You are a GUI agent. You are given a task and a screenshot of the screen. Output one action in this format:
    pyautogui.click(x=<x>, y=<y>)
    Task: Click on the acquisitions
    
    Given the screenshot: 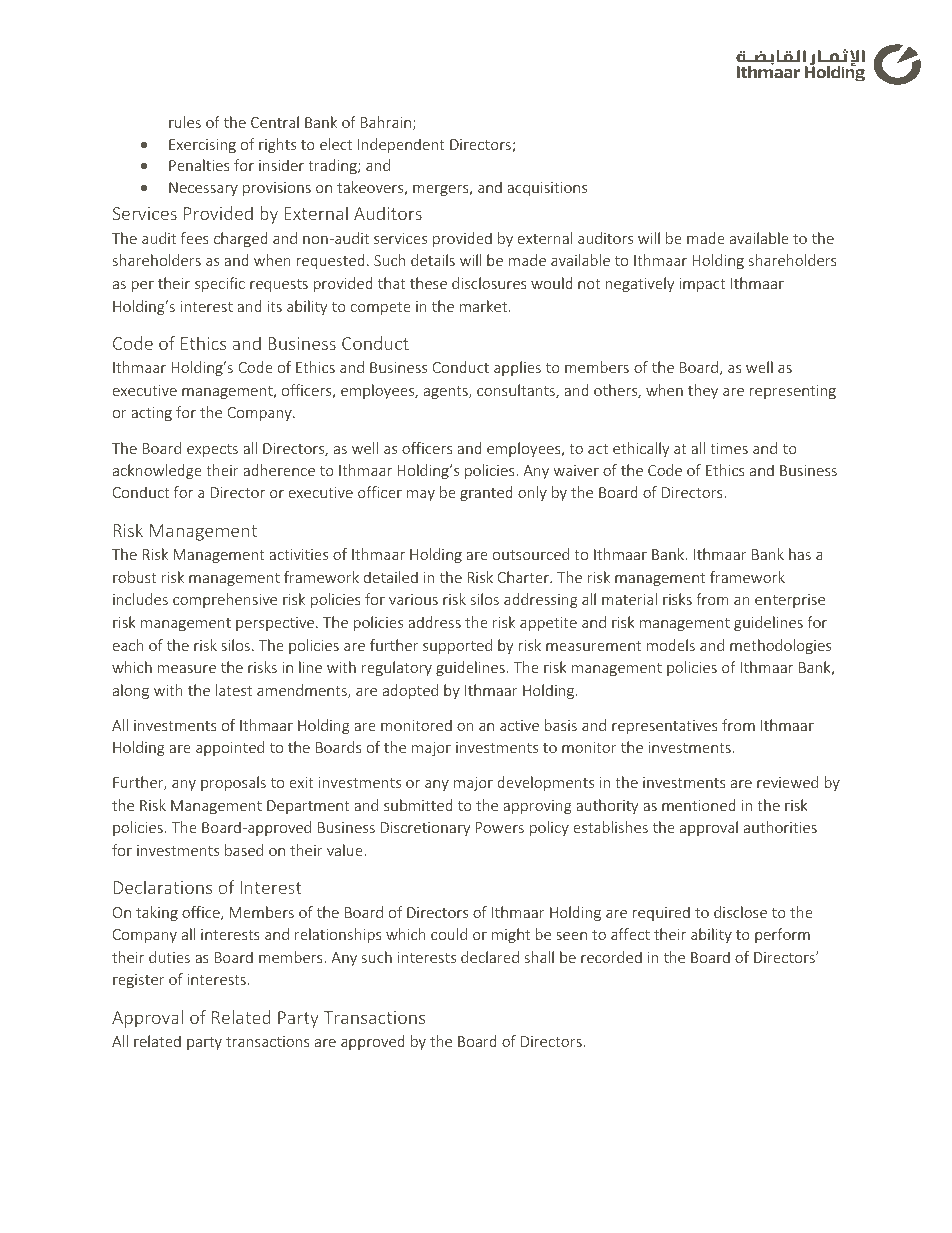 What is the action you would take?
    pyautogui.click(x=547, y=189)
